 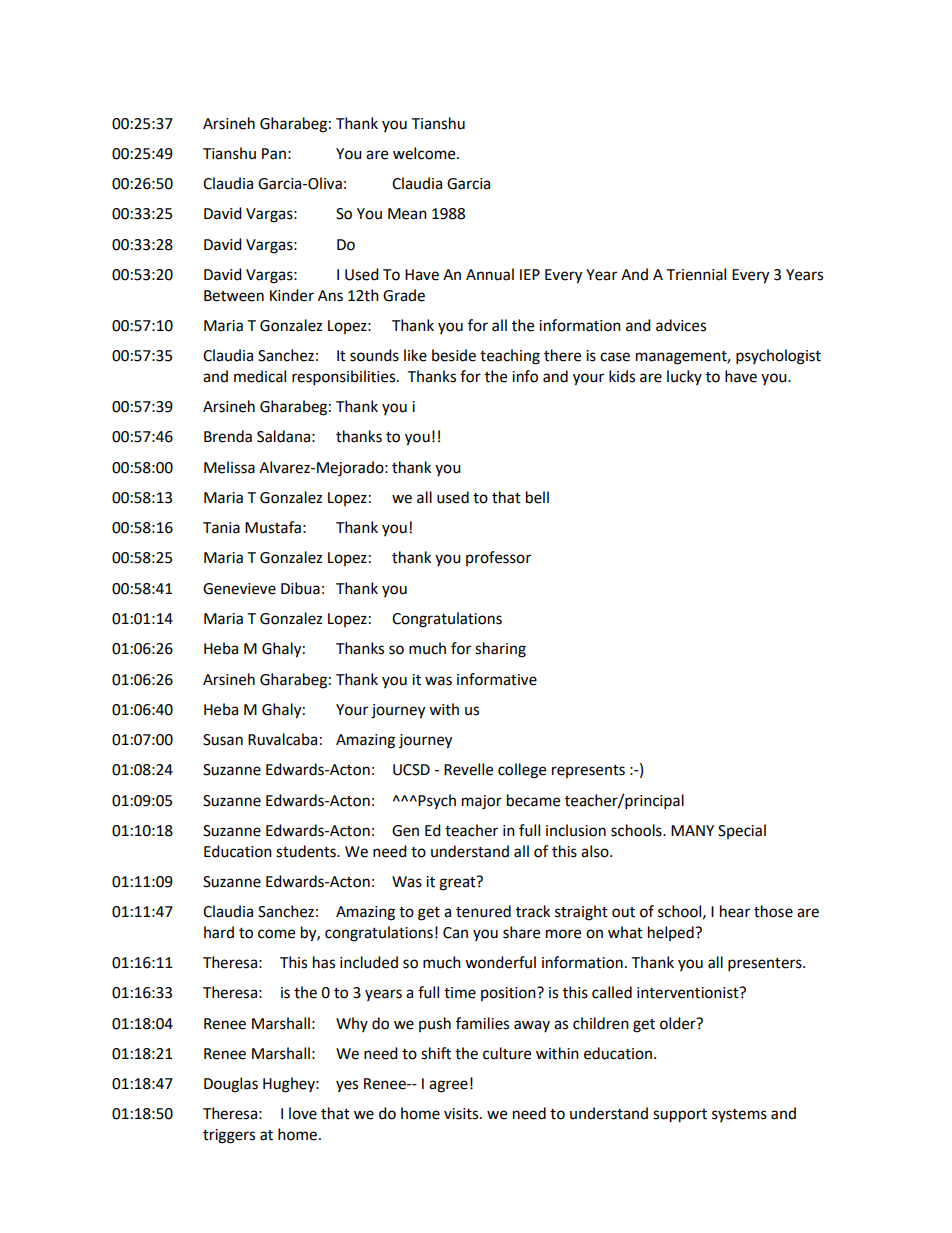 What do you see at coordinates (239, 589) in the image?
I see `Genevieve` at bounding box center [239, 589].
